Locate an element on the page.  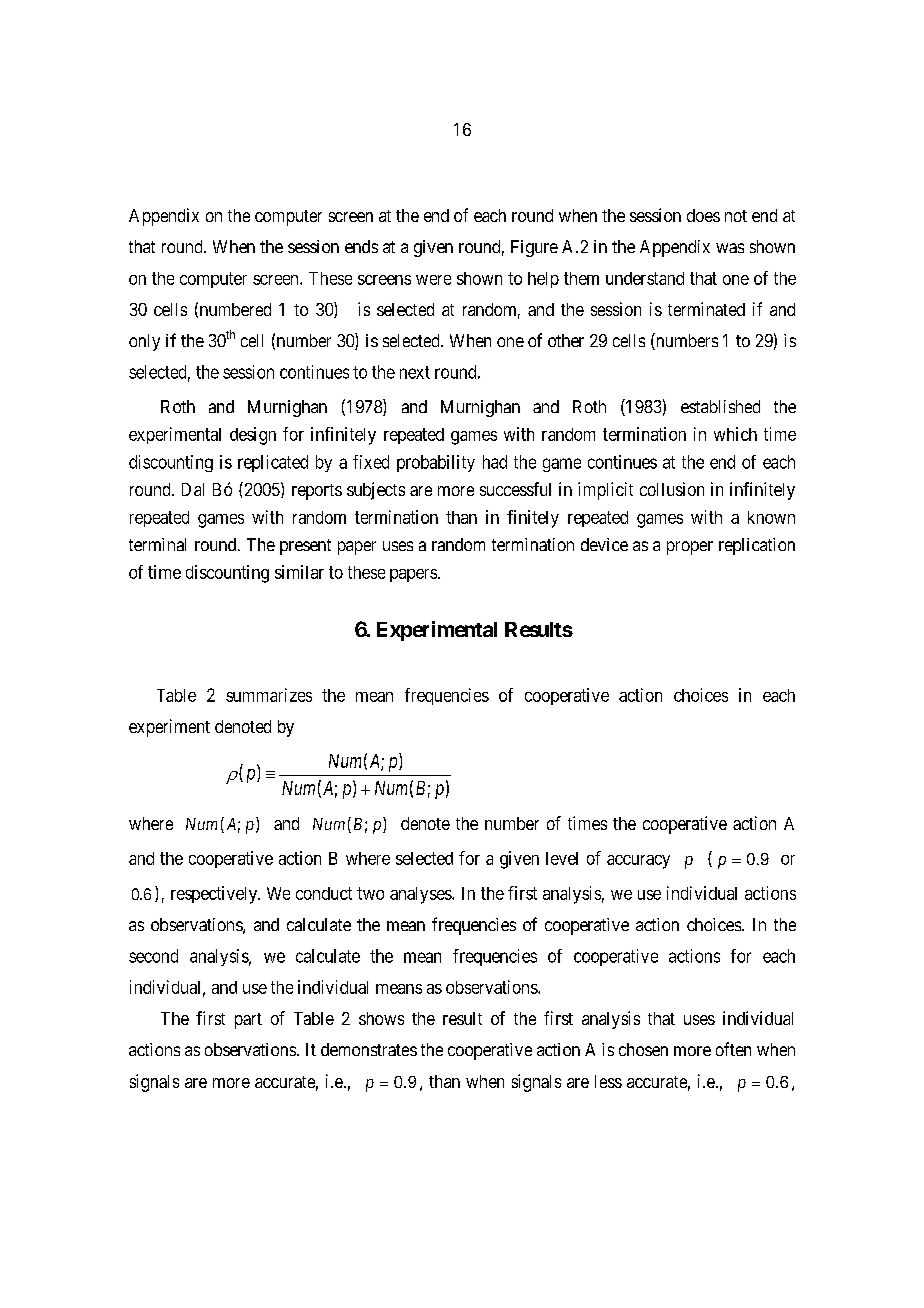
proper is located at coordinates (690, 548).
